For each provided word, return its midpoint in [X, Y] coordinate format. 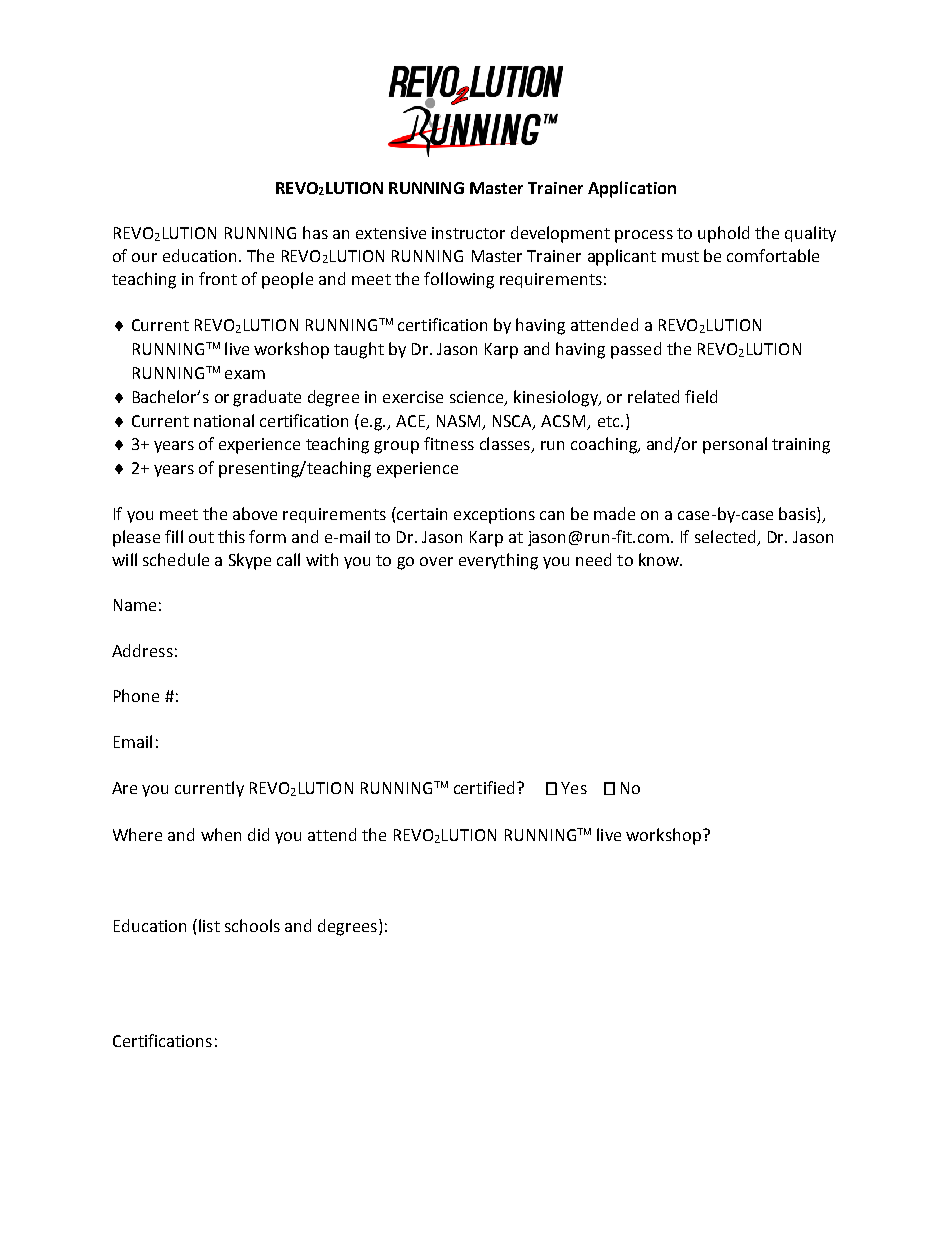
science [478, 398]
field [701, 396]
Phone [136, 695]
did [258, 834]
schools [252, 925]
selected [725, 536]
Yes [574, 788]
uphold [723, 234]
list [209, 925]
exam [245, 374]
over [436, 561]
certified [484, 787]
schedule [176, 559]
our [144, 257]
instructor [468, 233]
